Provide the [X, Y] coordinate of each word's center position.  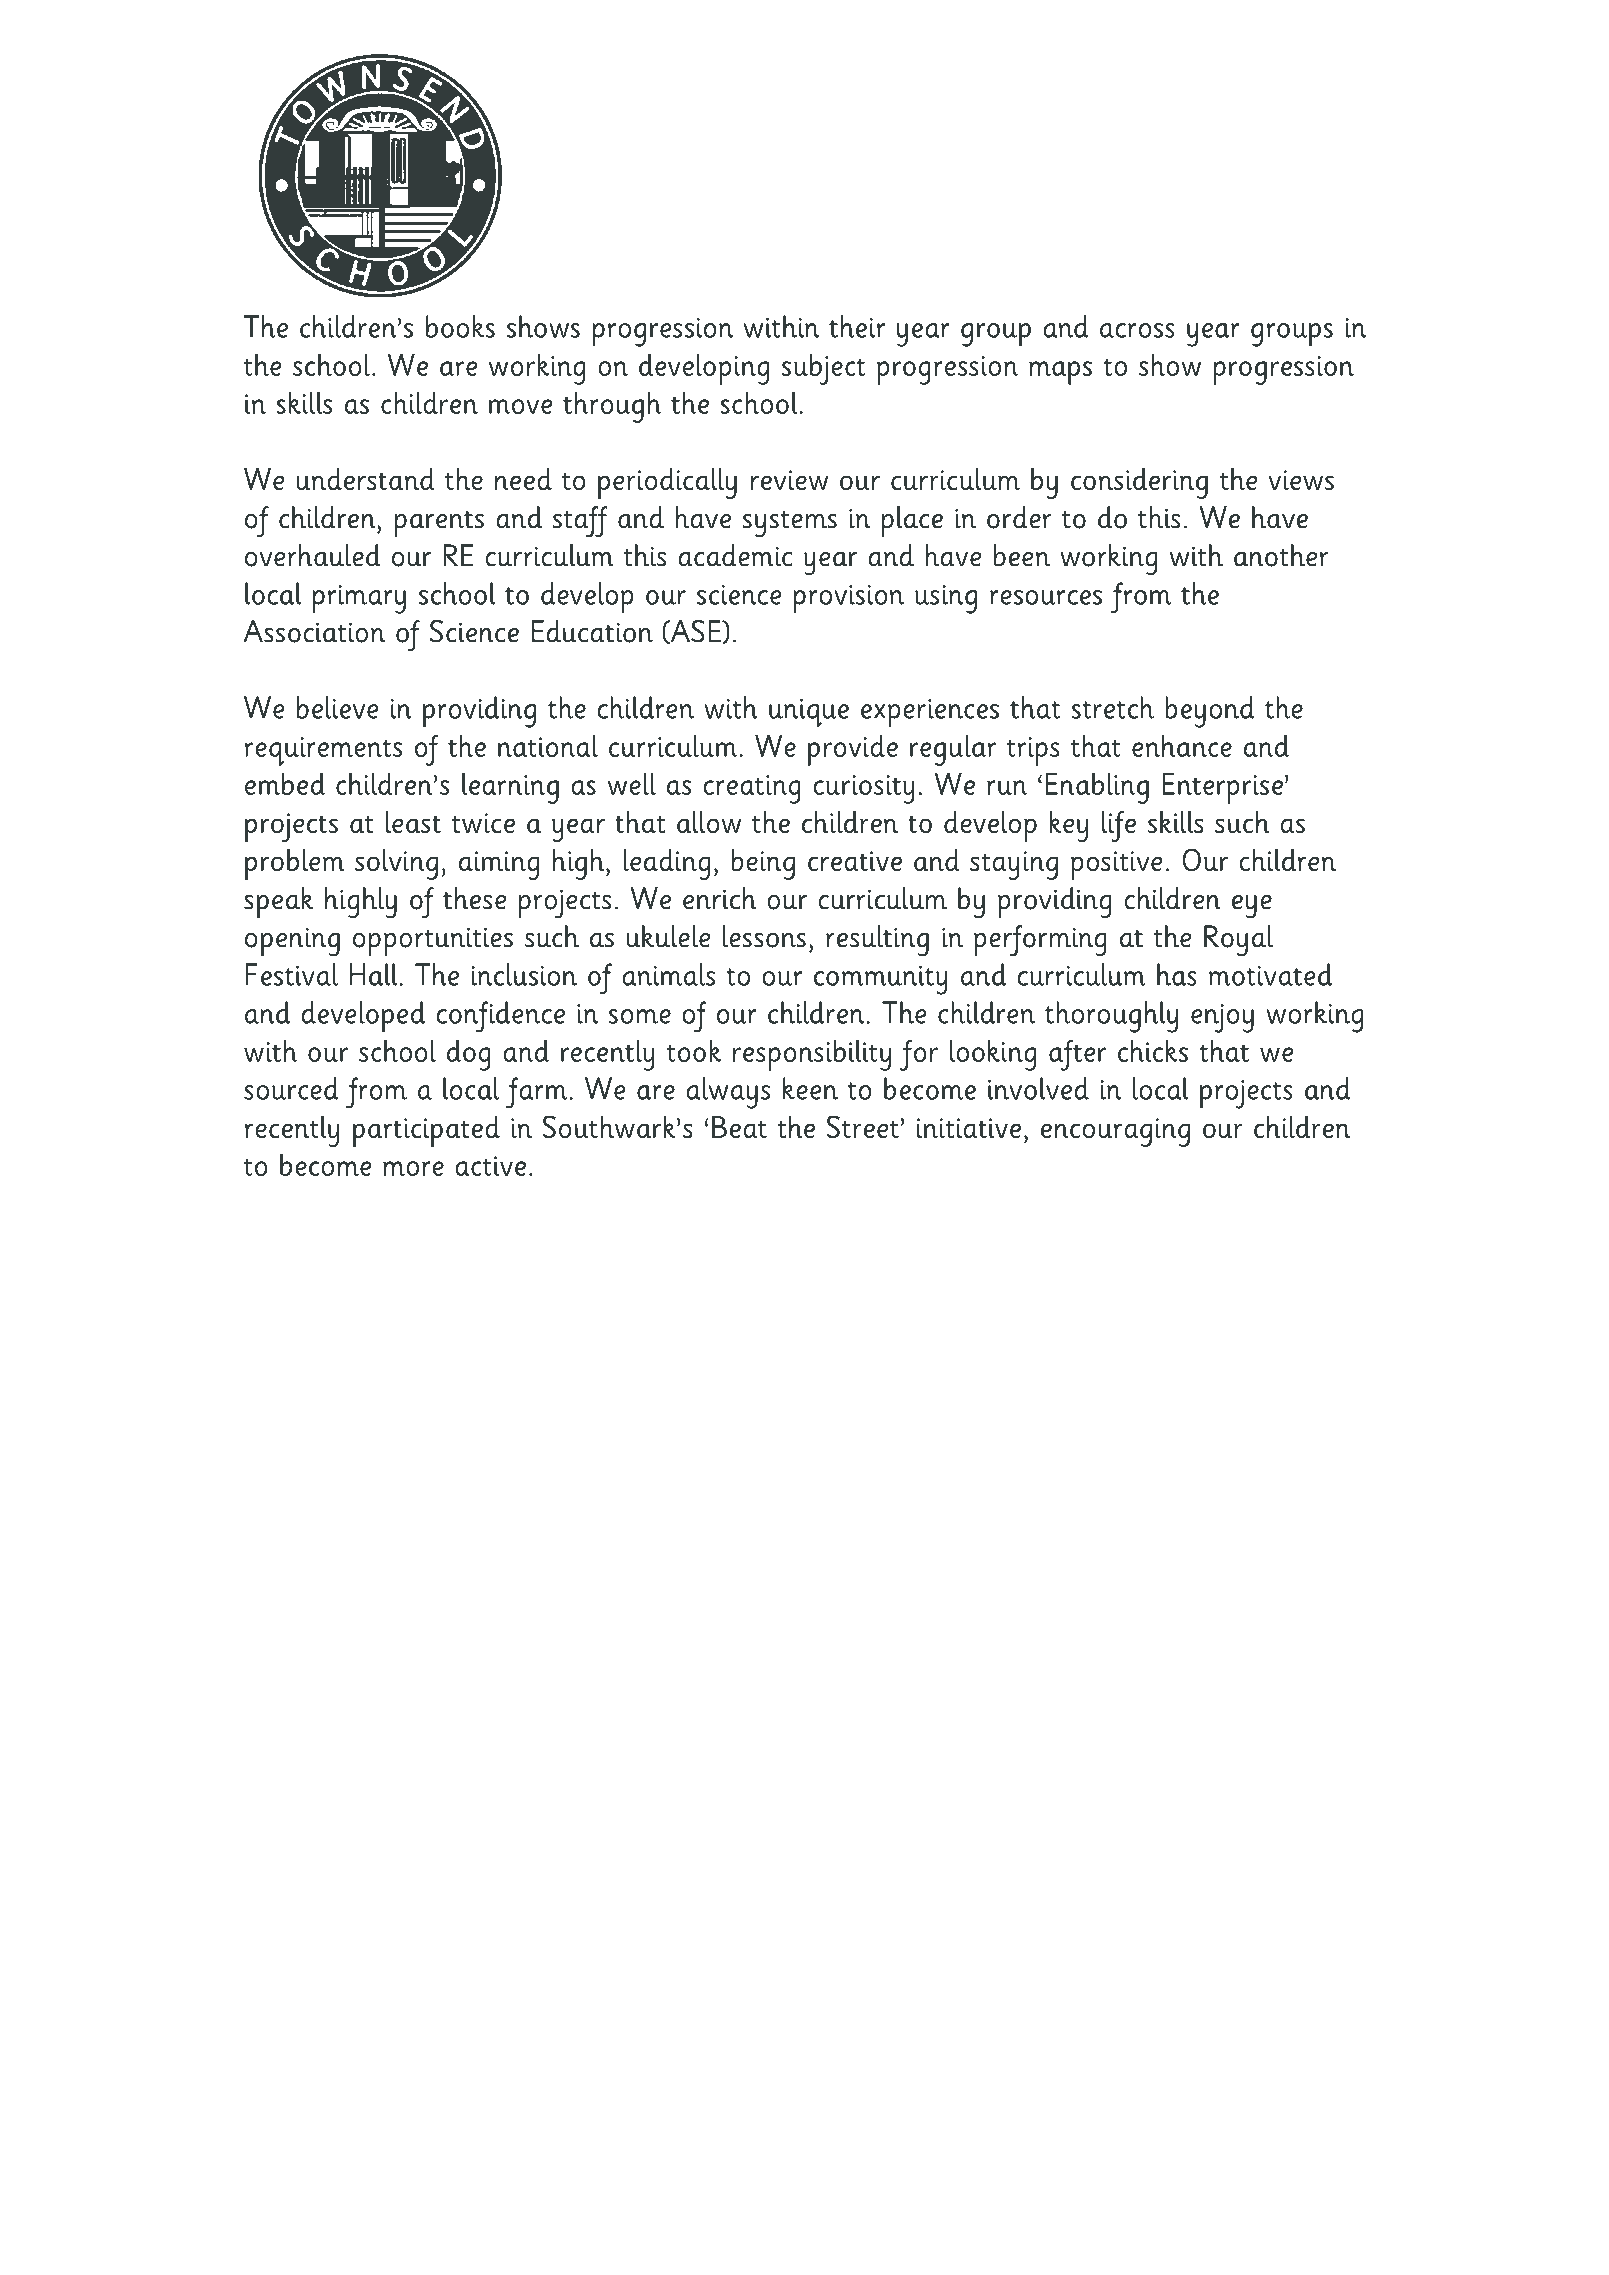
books [460, 326]
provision [848, 599]
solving [396, 864]
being [763, 864]
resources [1046, 597]
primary [359, 599]
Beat [739, 1127]
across [1137, 330]
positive [1116, 865]
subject [823, 369]
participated [426, 1131]
